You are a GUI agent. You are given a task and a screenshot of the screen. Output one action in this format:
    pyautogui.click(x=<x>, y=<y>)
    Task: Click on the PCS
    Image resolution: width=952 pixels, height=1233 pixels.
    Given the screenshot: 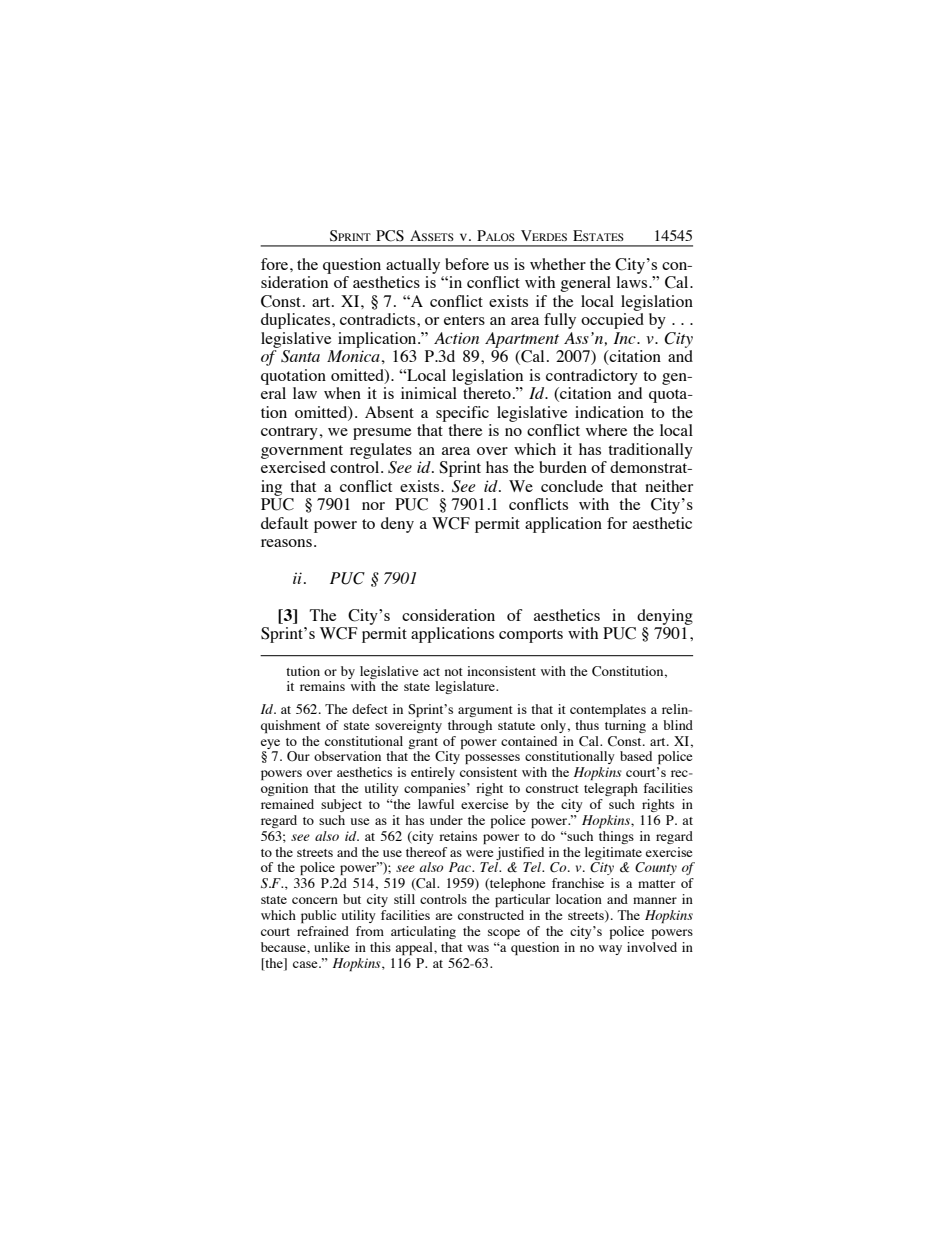 What is the action you would take?
    pyautogui.click(x=390, y=236)
